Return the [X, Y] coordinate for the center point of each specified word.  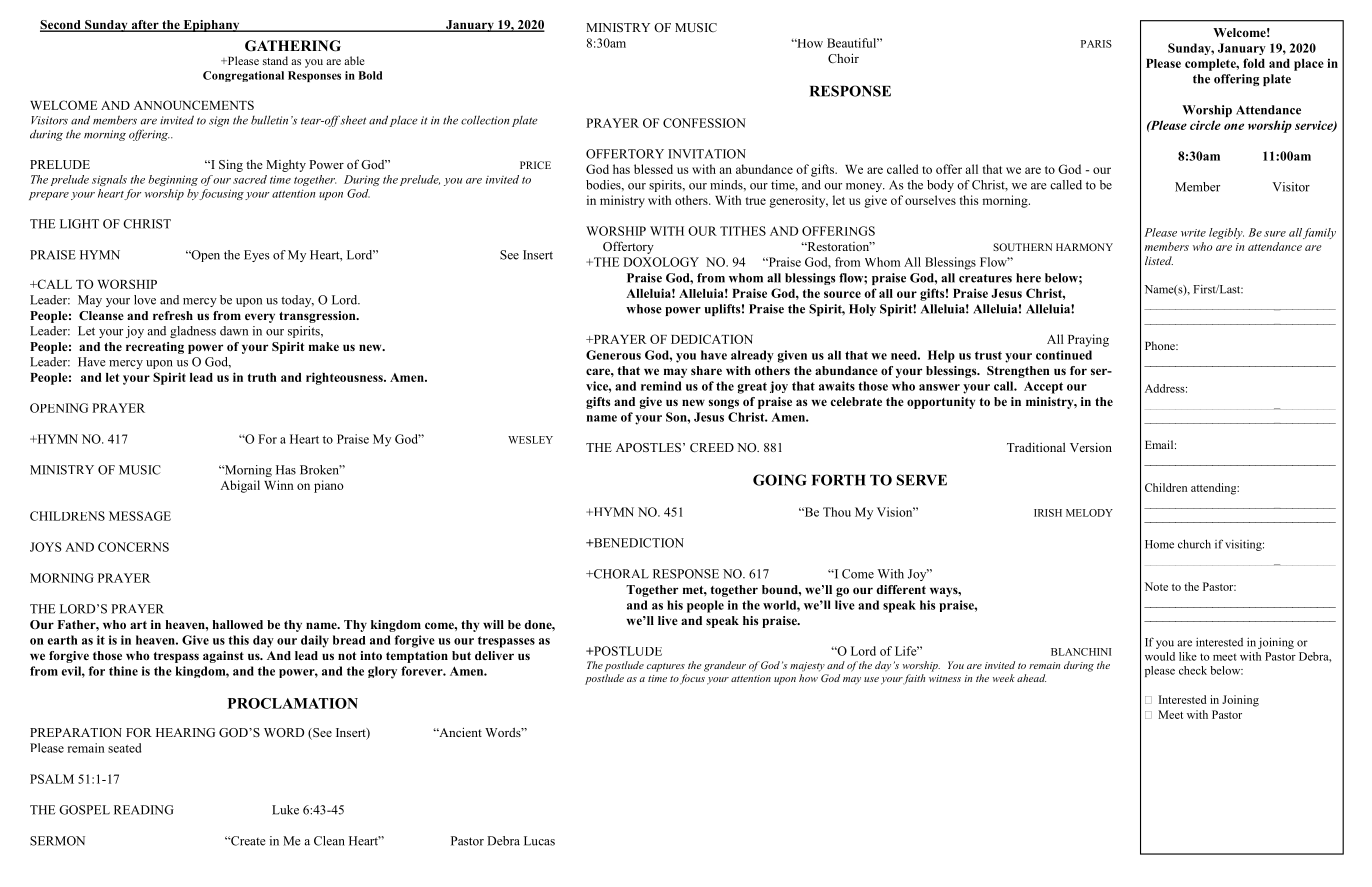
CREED [712, 447]
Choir [843, 58]
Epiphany [211, 26]
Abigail [240, 486]
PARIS [1096, 44]
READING [144, 810]
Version [1091, 447]
